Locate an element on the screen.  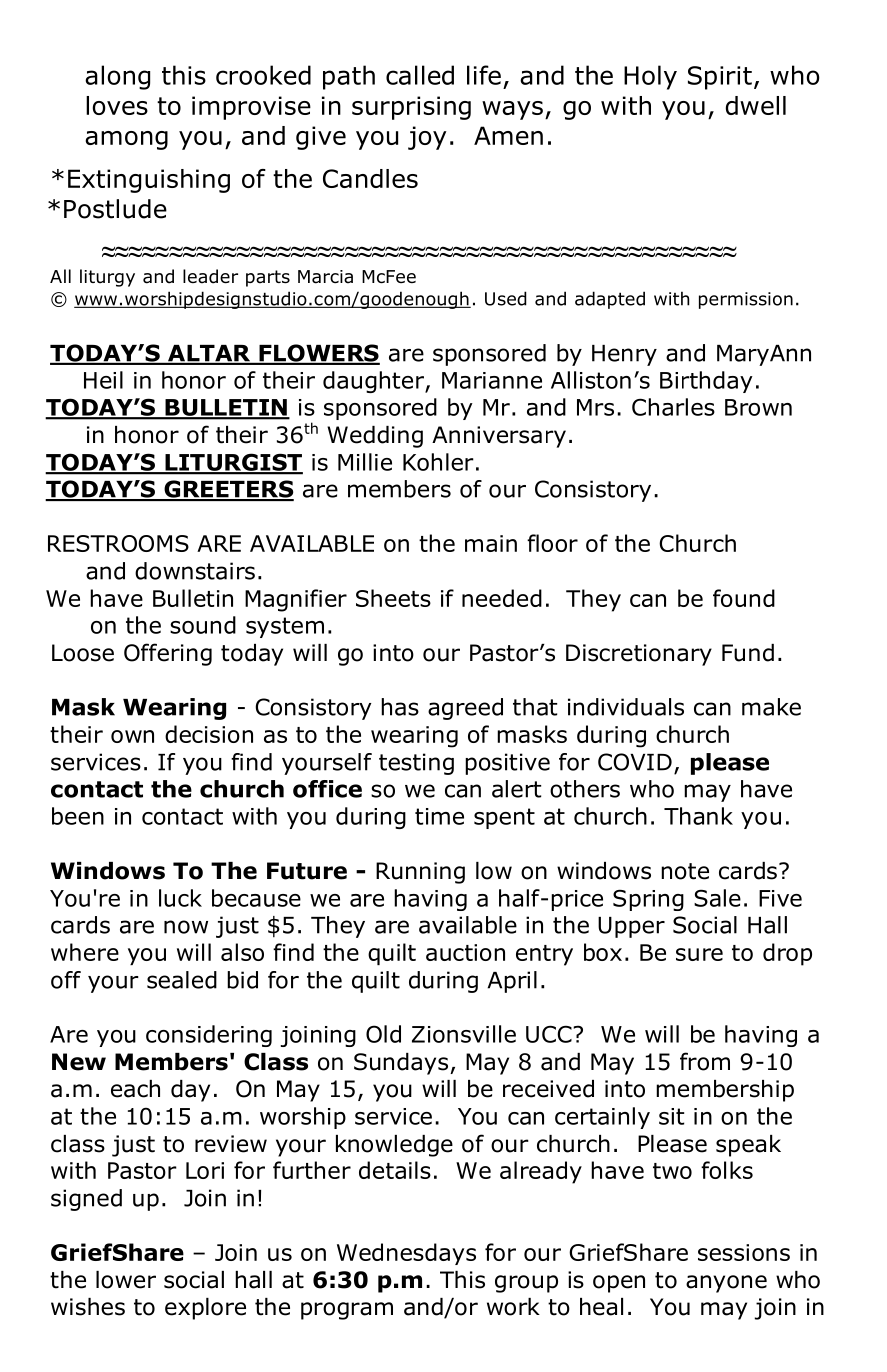
has is located at coordinates (400, 707).
